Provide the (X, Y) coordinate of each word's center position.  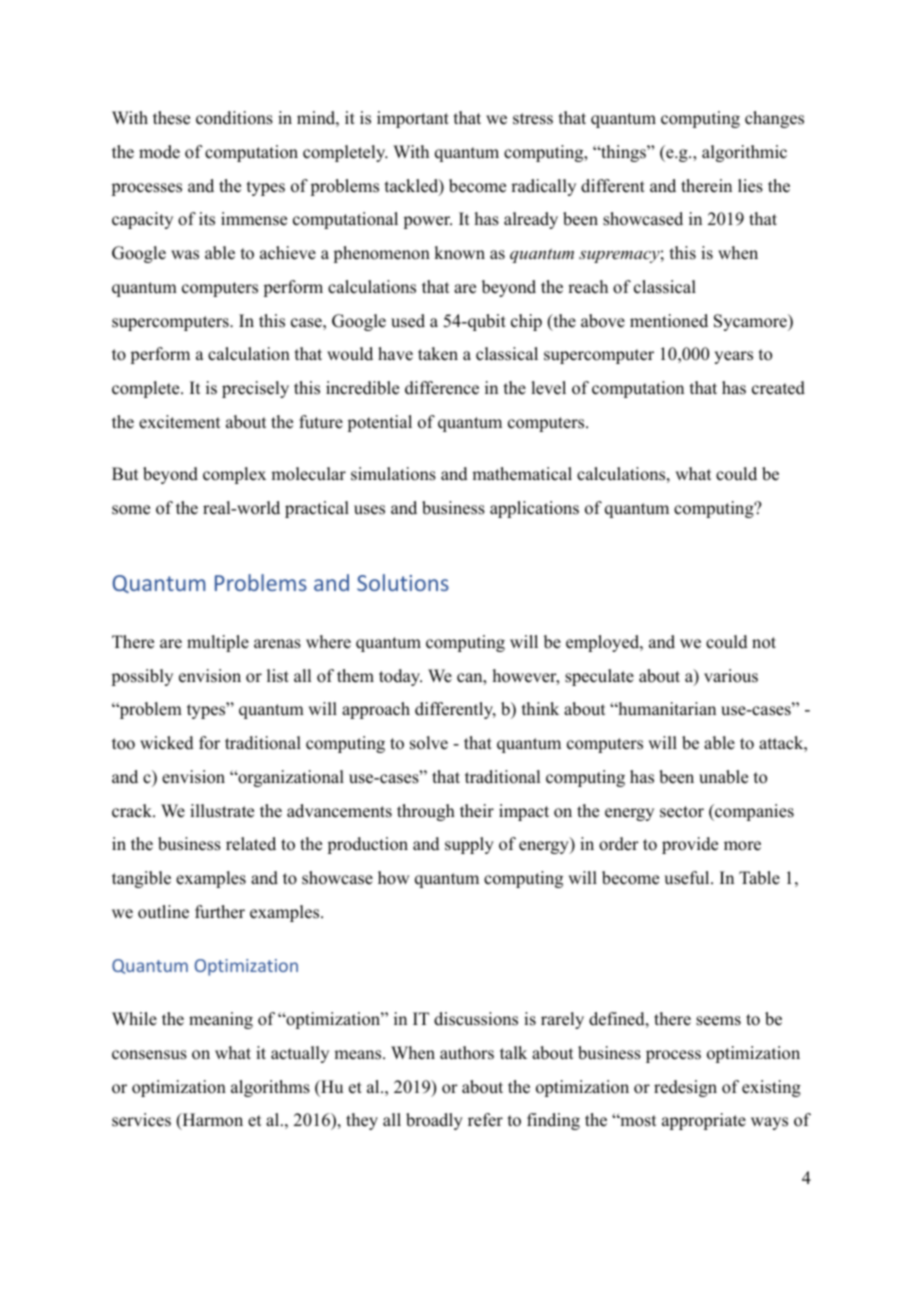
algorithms (270, 1088)
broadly (434, 1121)
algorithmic (744, 153)
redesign (685, 1088)
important (413, 119)
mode (159, 152)
